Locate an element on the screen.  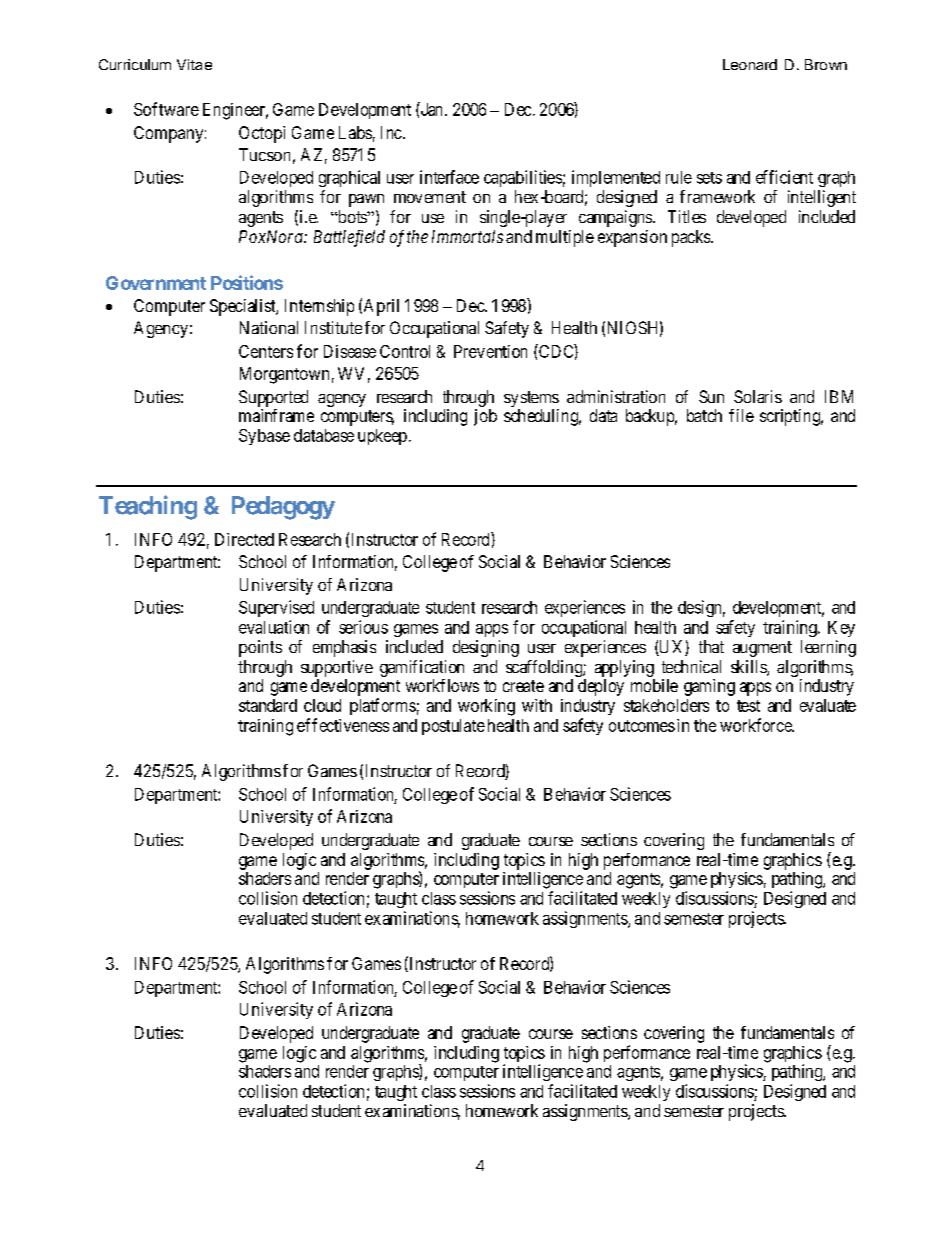
systems is located at coordinates (531, 399).
